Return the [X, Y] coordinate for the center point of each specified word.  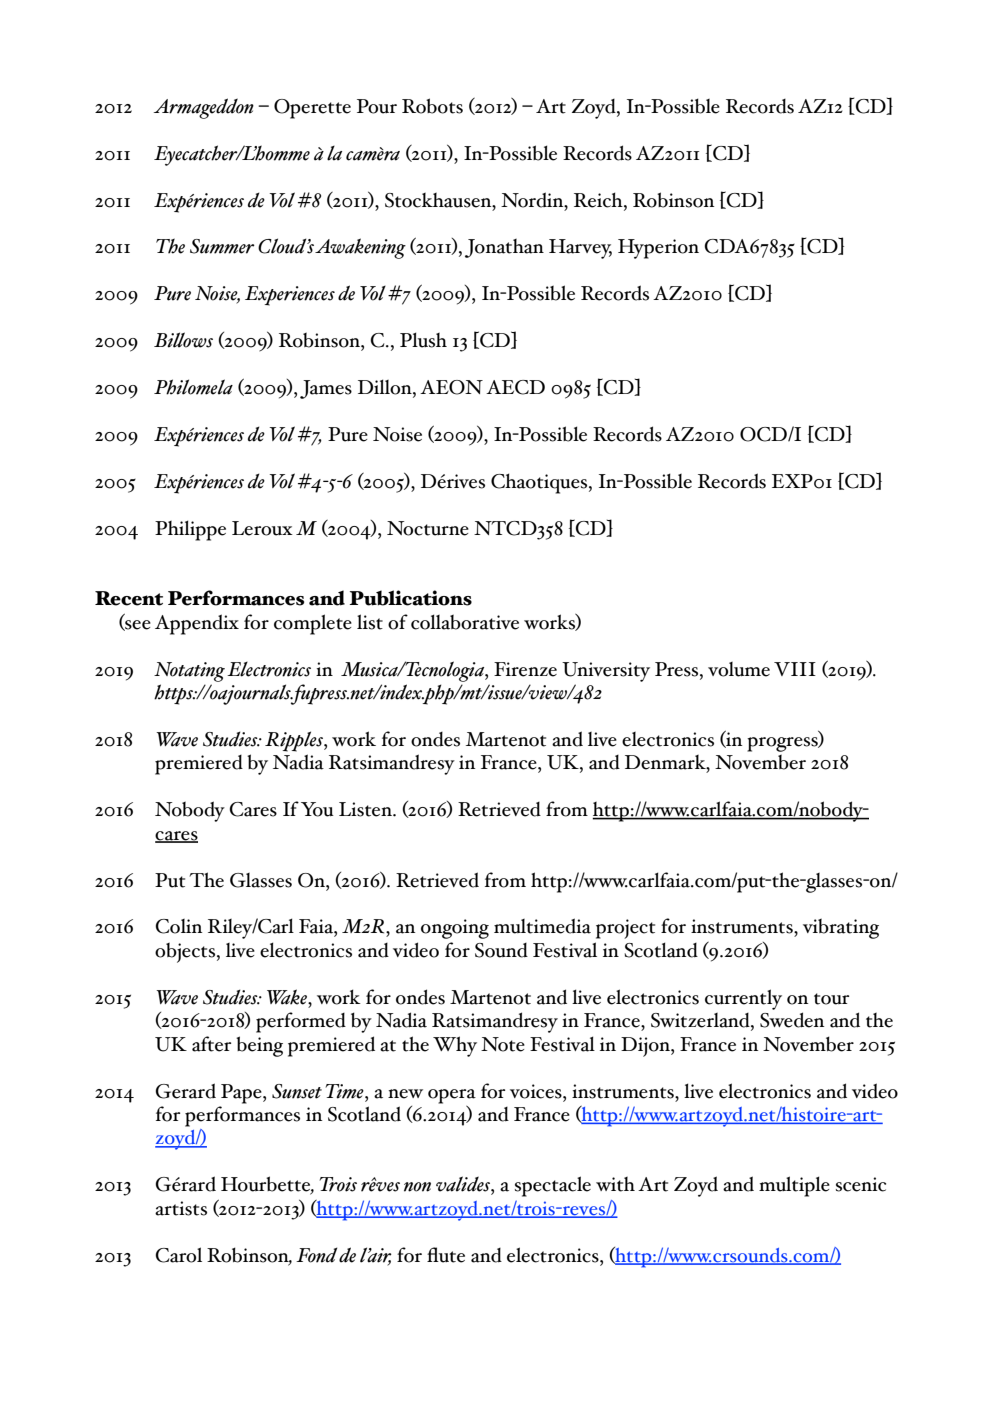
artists [181, 1208]
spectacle [553, 1186]
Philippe [190, 530]
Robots [432, 106]
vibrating [841, 928]
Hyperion [658, 249]
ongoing [455, 929]
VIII [795, 669]
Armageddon [204, 108]
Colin [178, 926]
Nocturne [428, 528]
